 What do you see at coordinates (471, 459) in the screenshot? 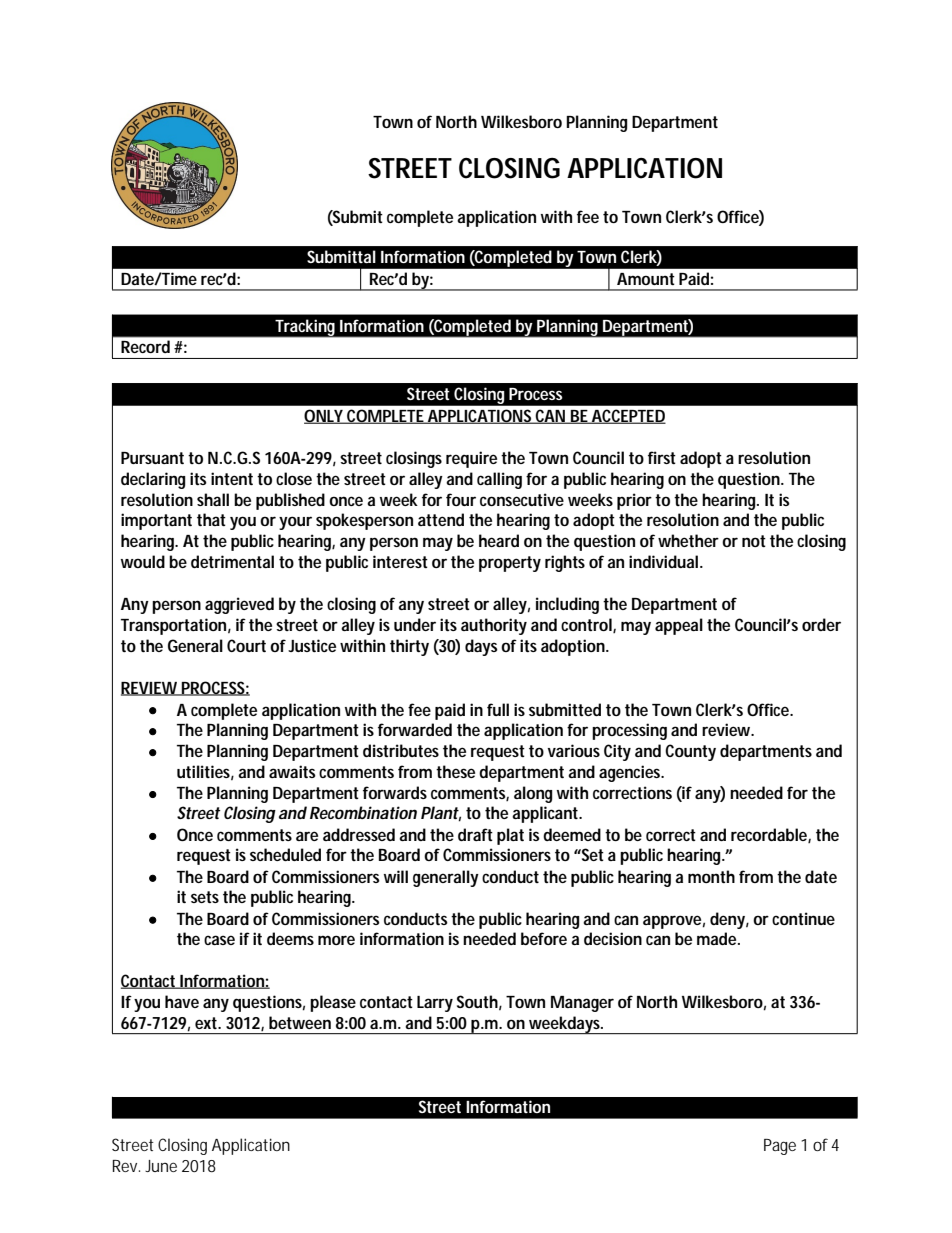
I see `require` at bounding box center [471, 459].
